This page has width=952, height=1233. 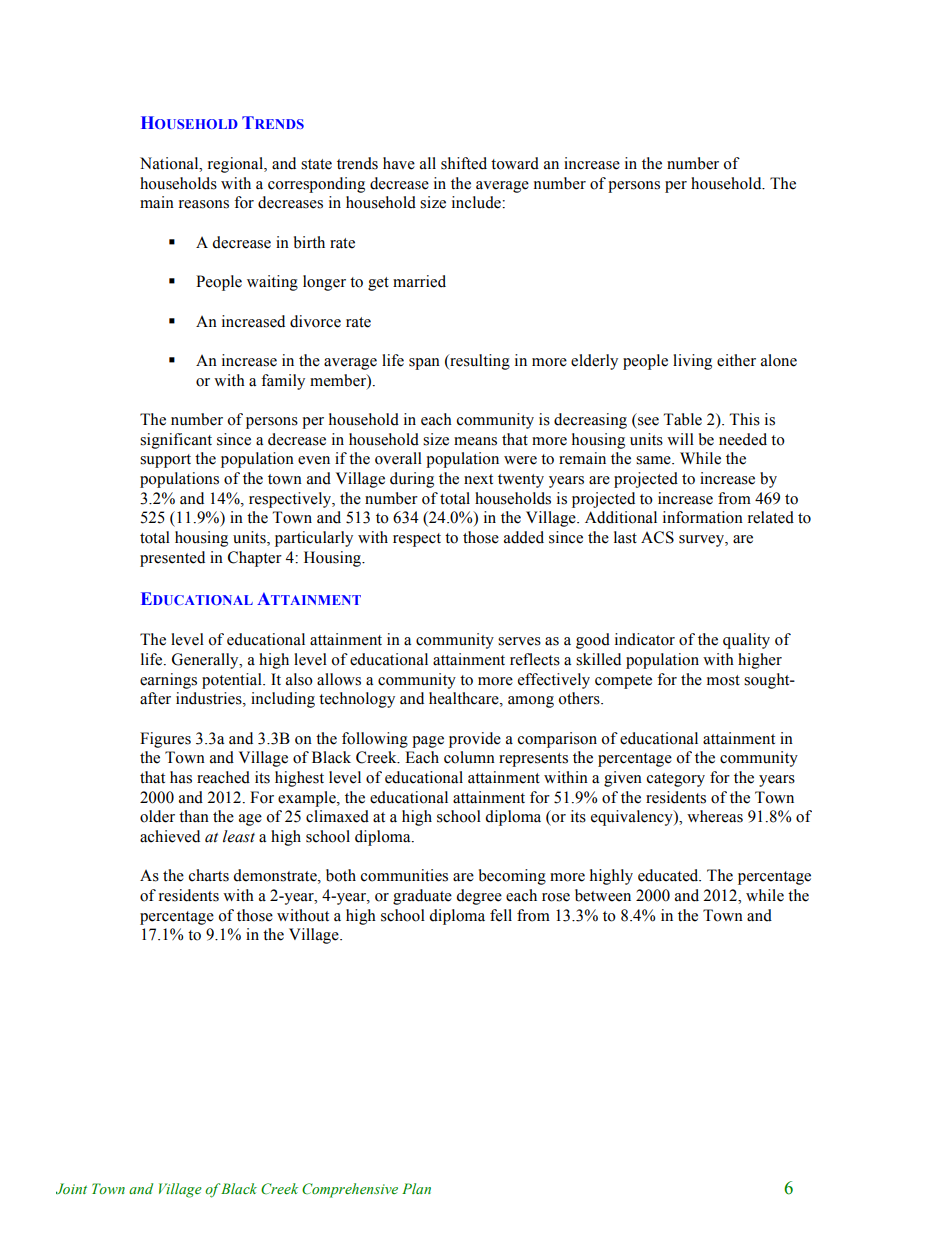 I want to click on earnings, so click(x=168, y=681).
